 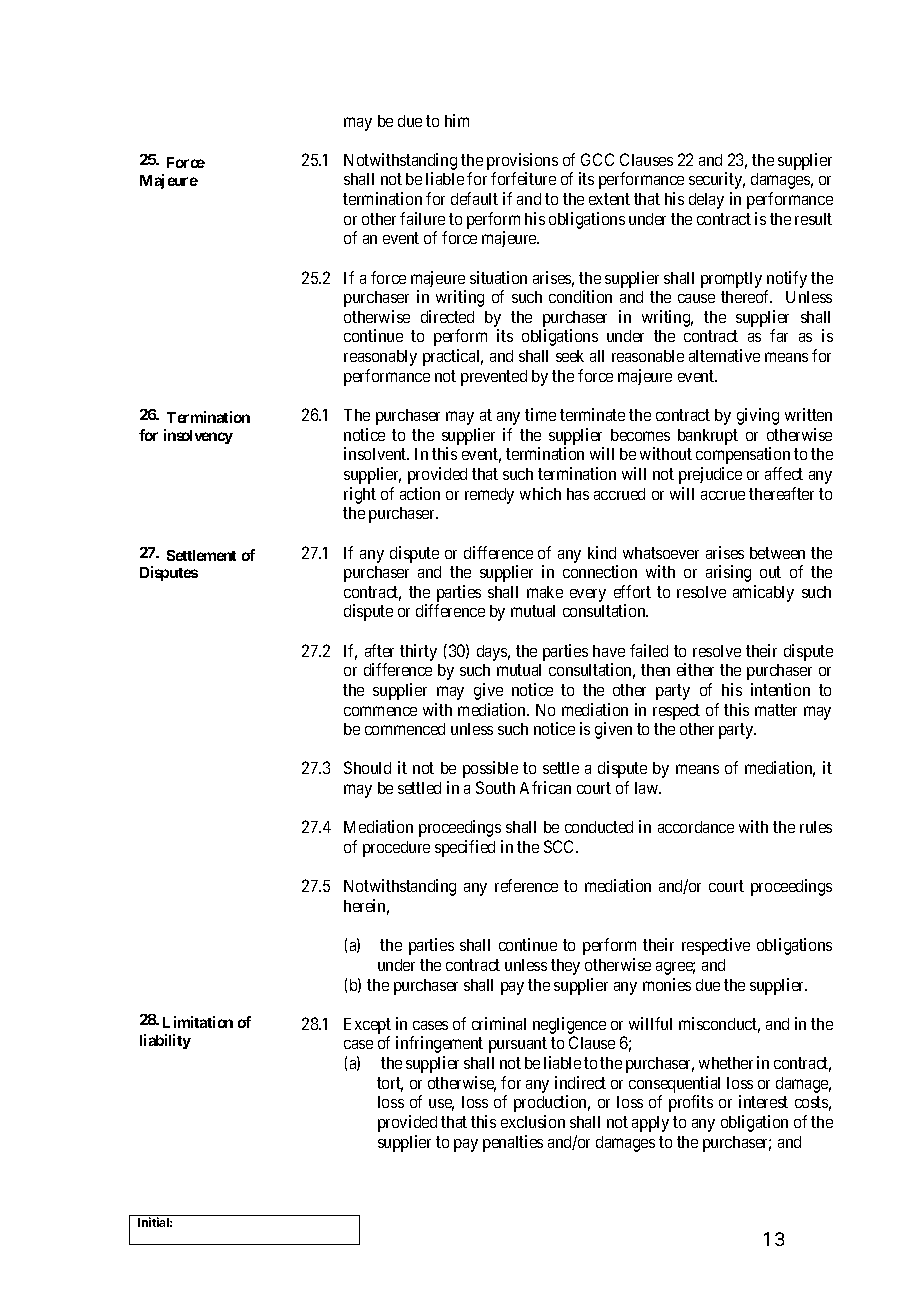 What do you see at coordinates (763, 593) in the screenshot?
I see `amicably` at bounding box center [763, 593].
